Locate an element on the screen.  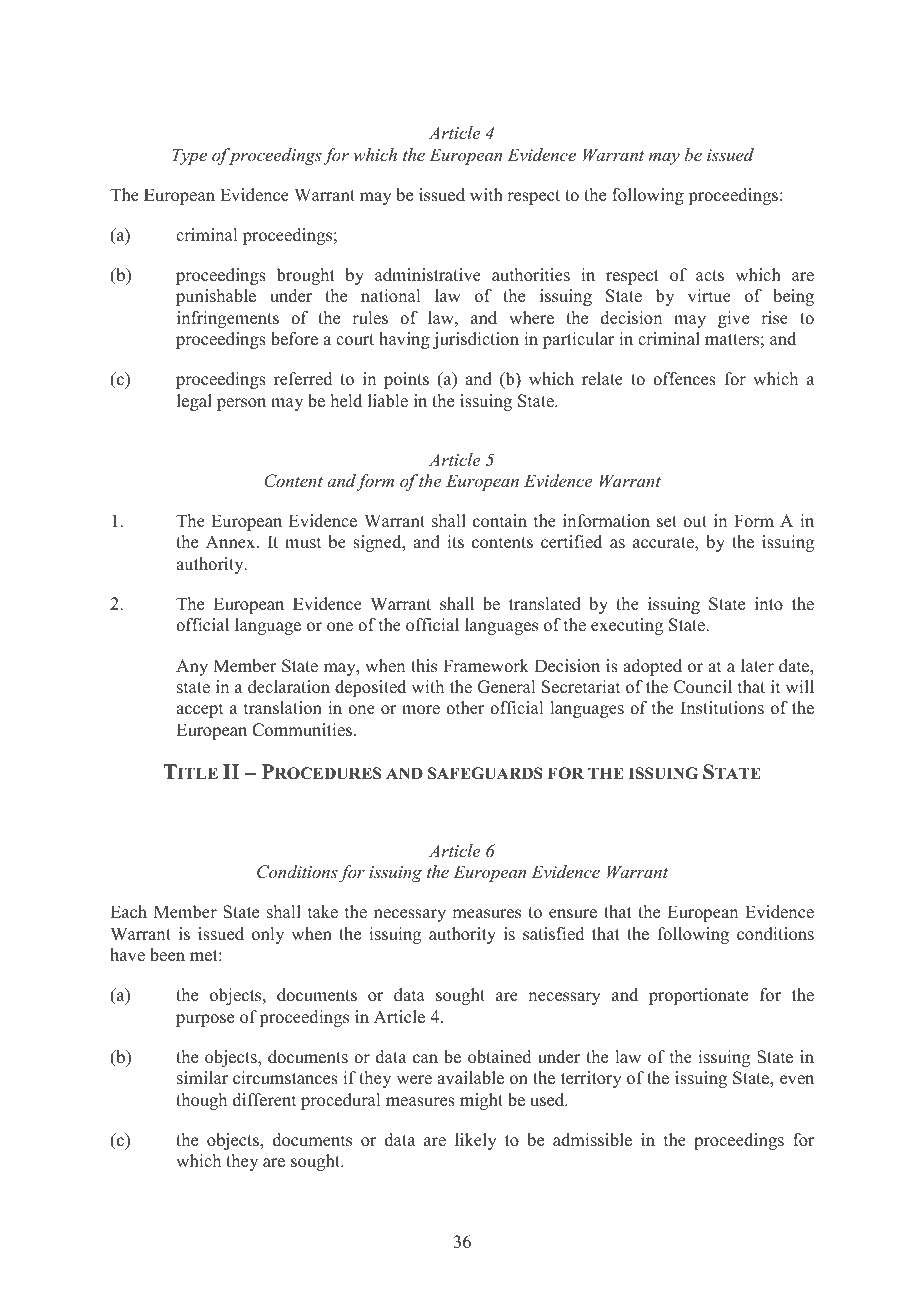
administrative is located at coordinates (428, 275).
